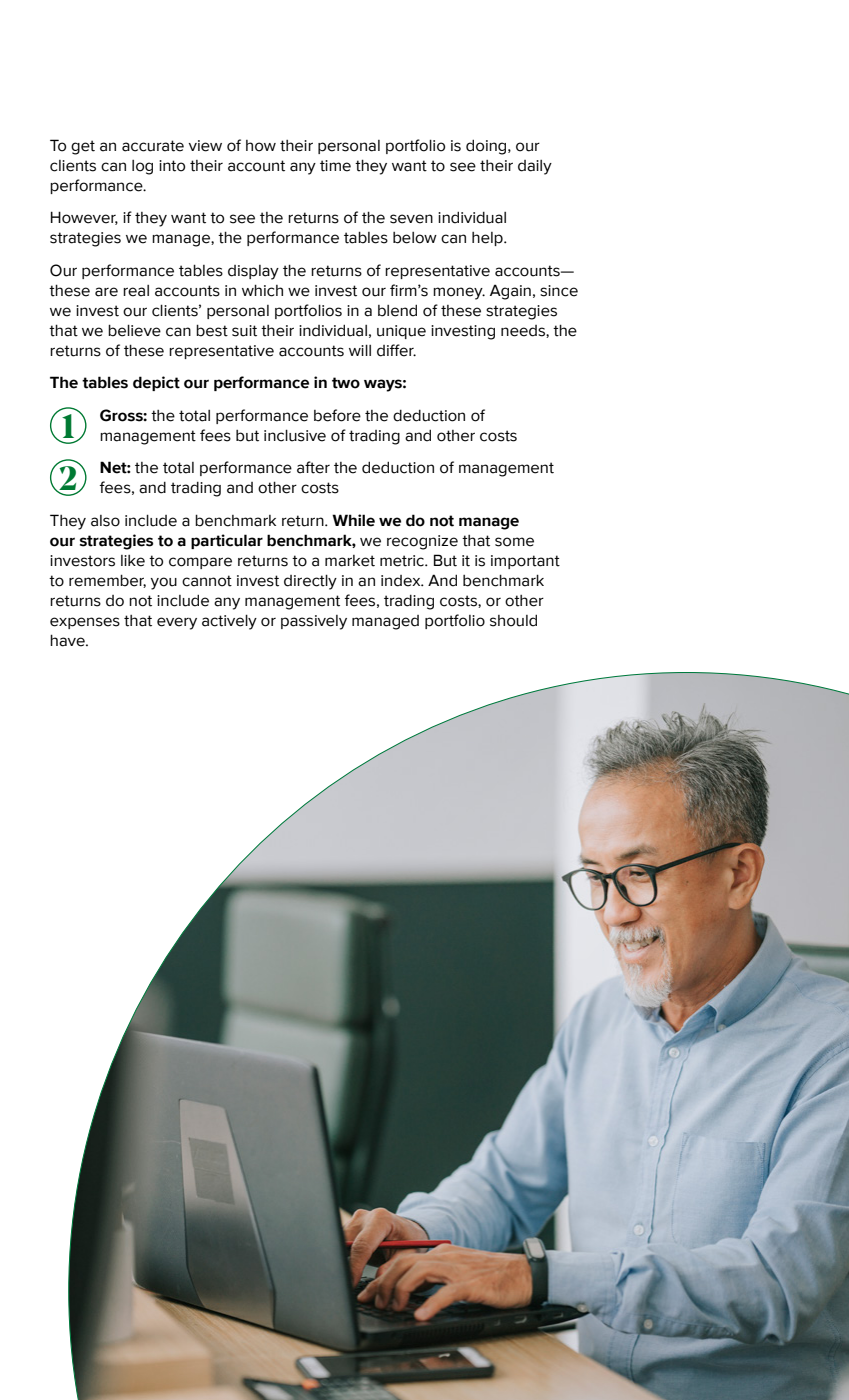  I want to click on should, so click(513, 620).
